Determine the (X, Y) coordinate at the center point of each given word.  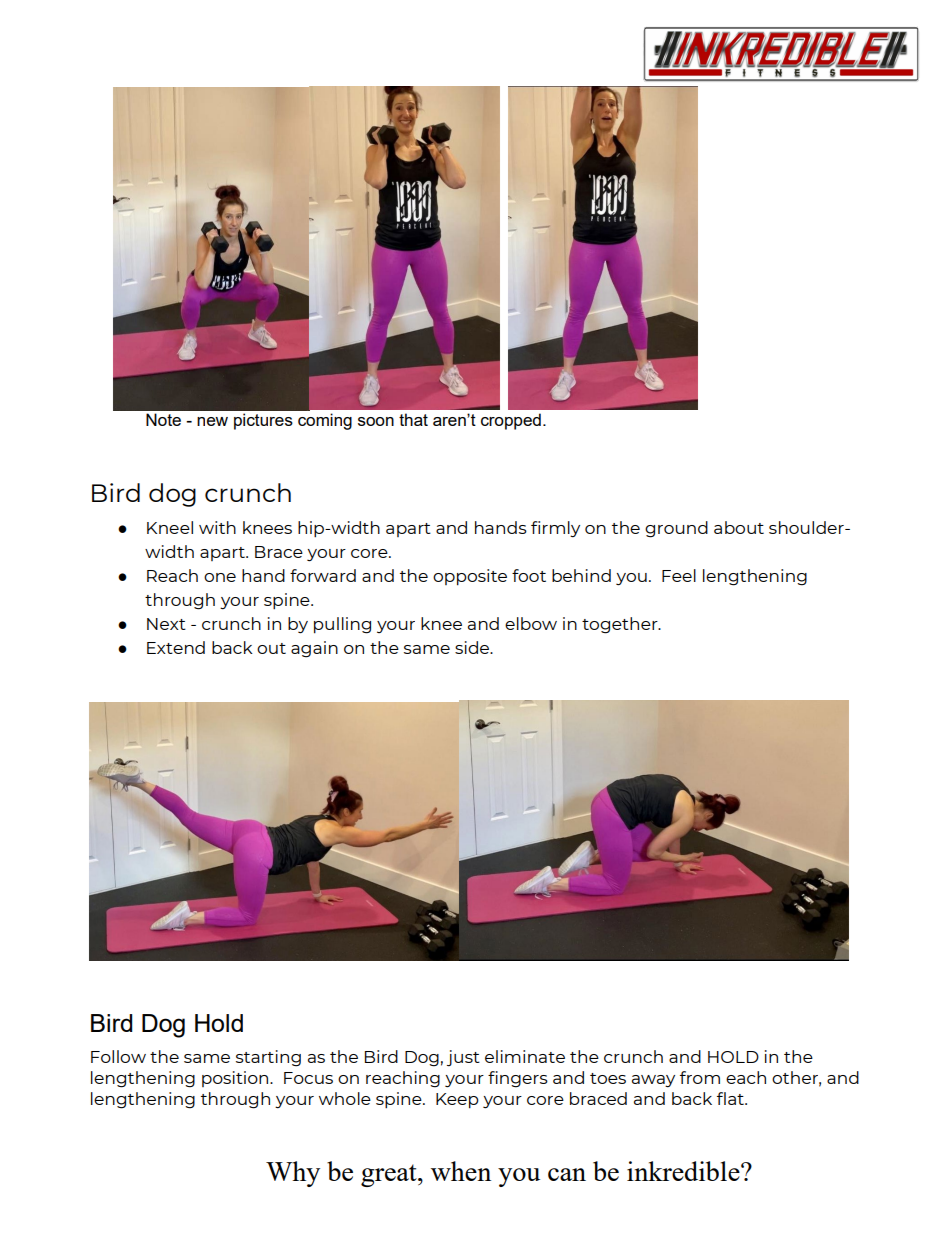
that (413, 419)
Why (293, 1174)
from (700, 1077)
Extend (176, 647)
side (473, 647)
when (461, 1171)
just (463, 1058)
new (212, 421)
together (621, 625)
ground (676, 529)
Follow (118, 1056)
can (567, 1174)
